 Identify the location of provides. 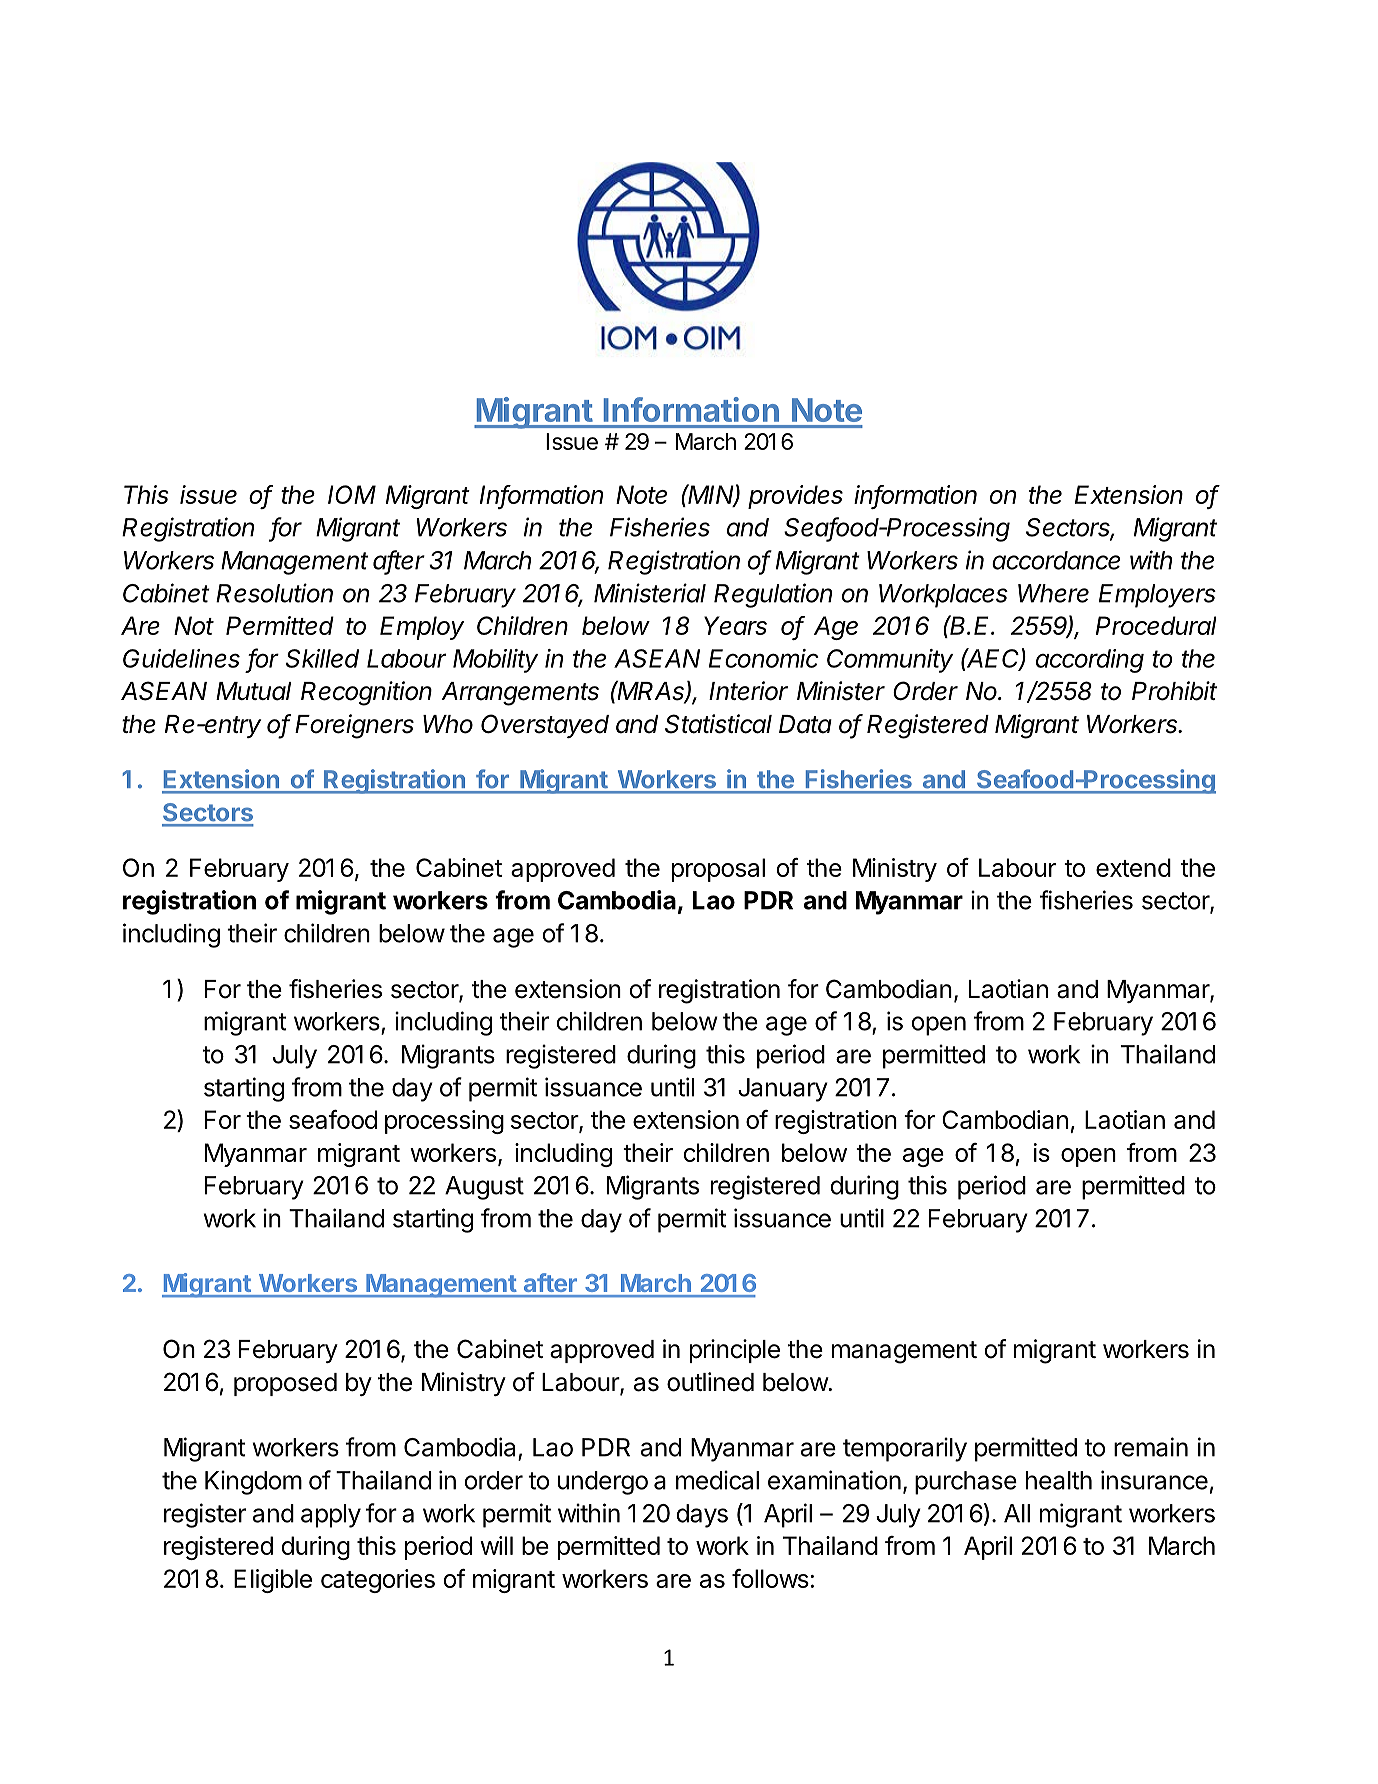
(795, 497).
